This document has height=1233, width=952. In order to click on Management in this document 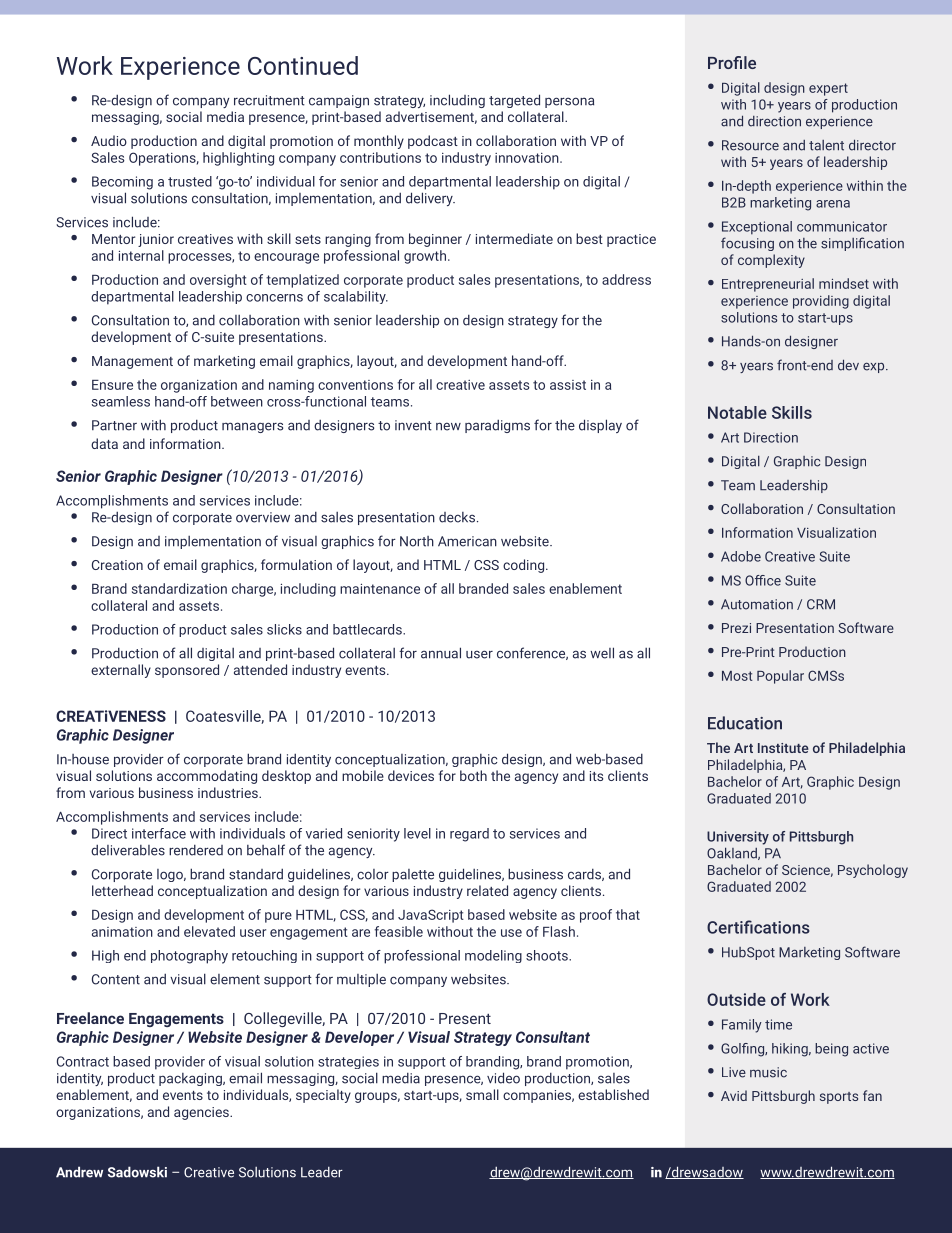, I will do `click(132, 362)`.
